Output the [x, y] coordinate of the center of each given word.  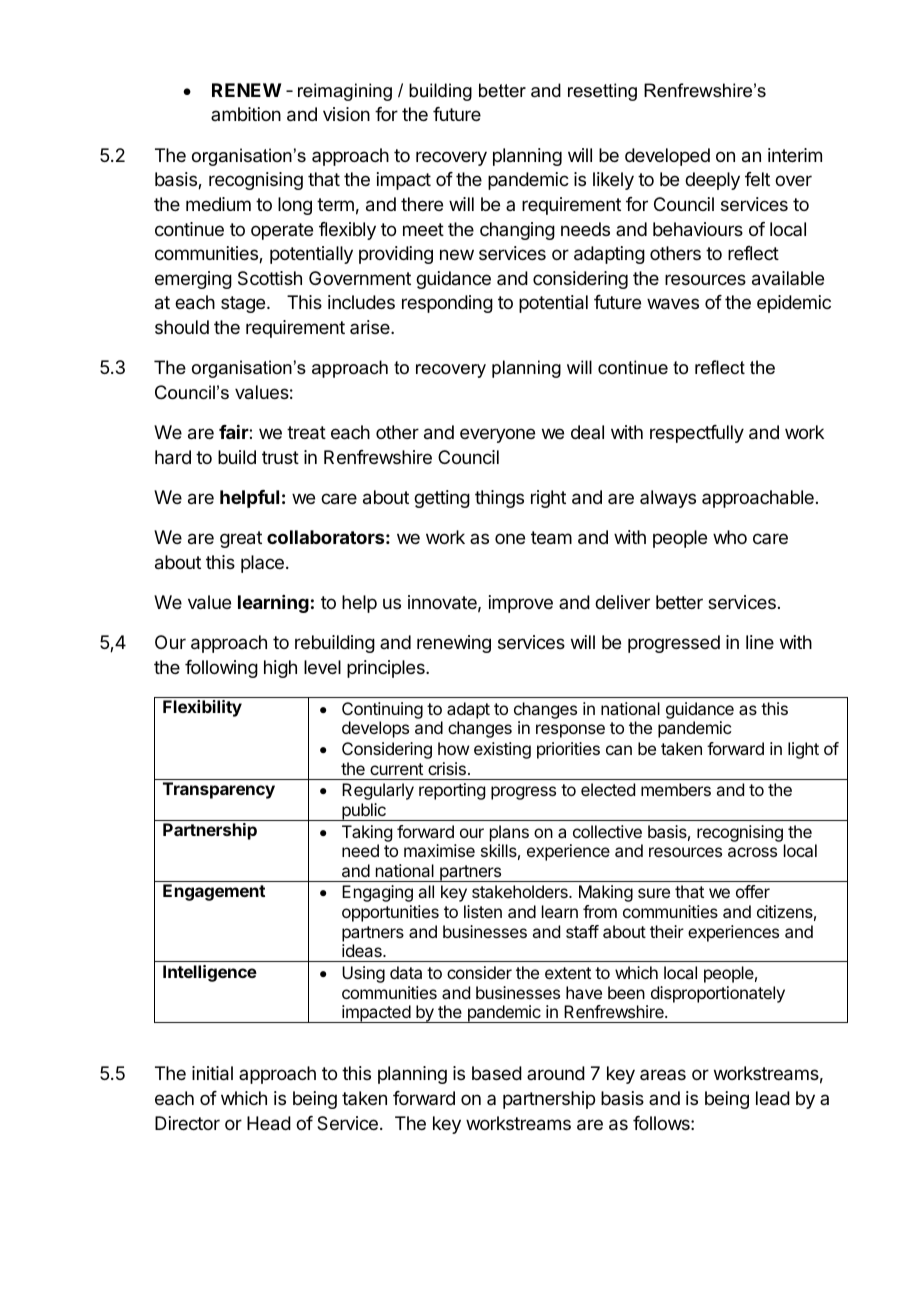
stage [244, 304]
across [752, 852]
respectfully [697, 434]
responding [447, 304]
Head [269, 1123]
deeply [712, 181]
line [760, 642]
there [422, 204]
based [497, 1073]
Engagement [214, 892]
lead [773, 1098]
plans [509, 833]
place [262, 564]
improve [521, 604]
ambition [246, 114]
